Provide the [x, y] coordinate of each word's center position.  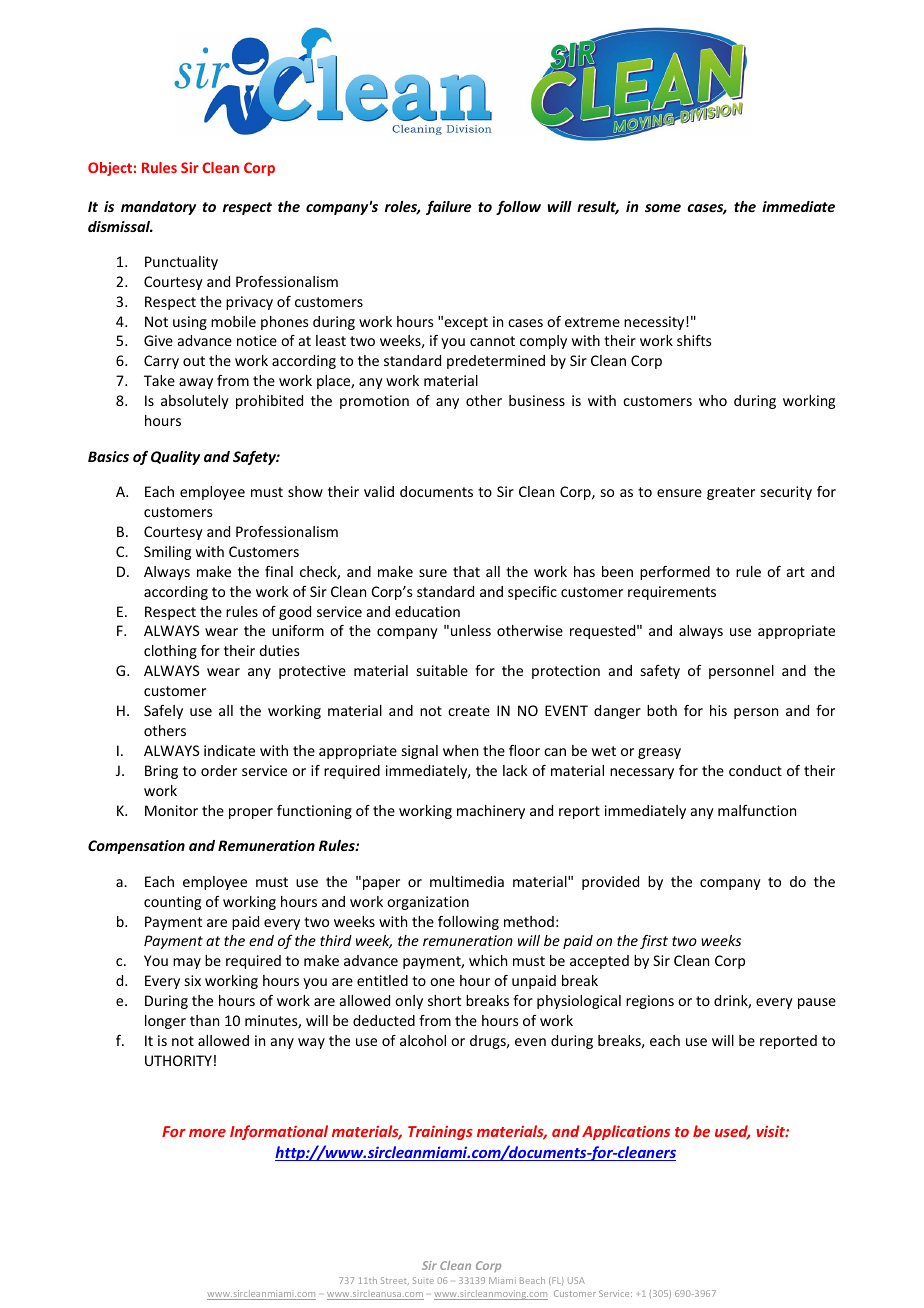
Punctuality [181, 263]
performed [675, 573]
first [654, 942]
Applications [626, 1132]
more [207, 1133]
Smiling [167, 553]
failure [449, 208]
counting [172, 903]
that [466, 571]
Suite [423, 1280]
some [663, 208]
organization [428, 903]
